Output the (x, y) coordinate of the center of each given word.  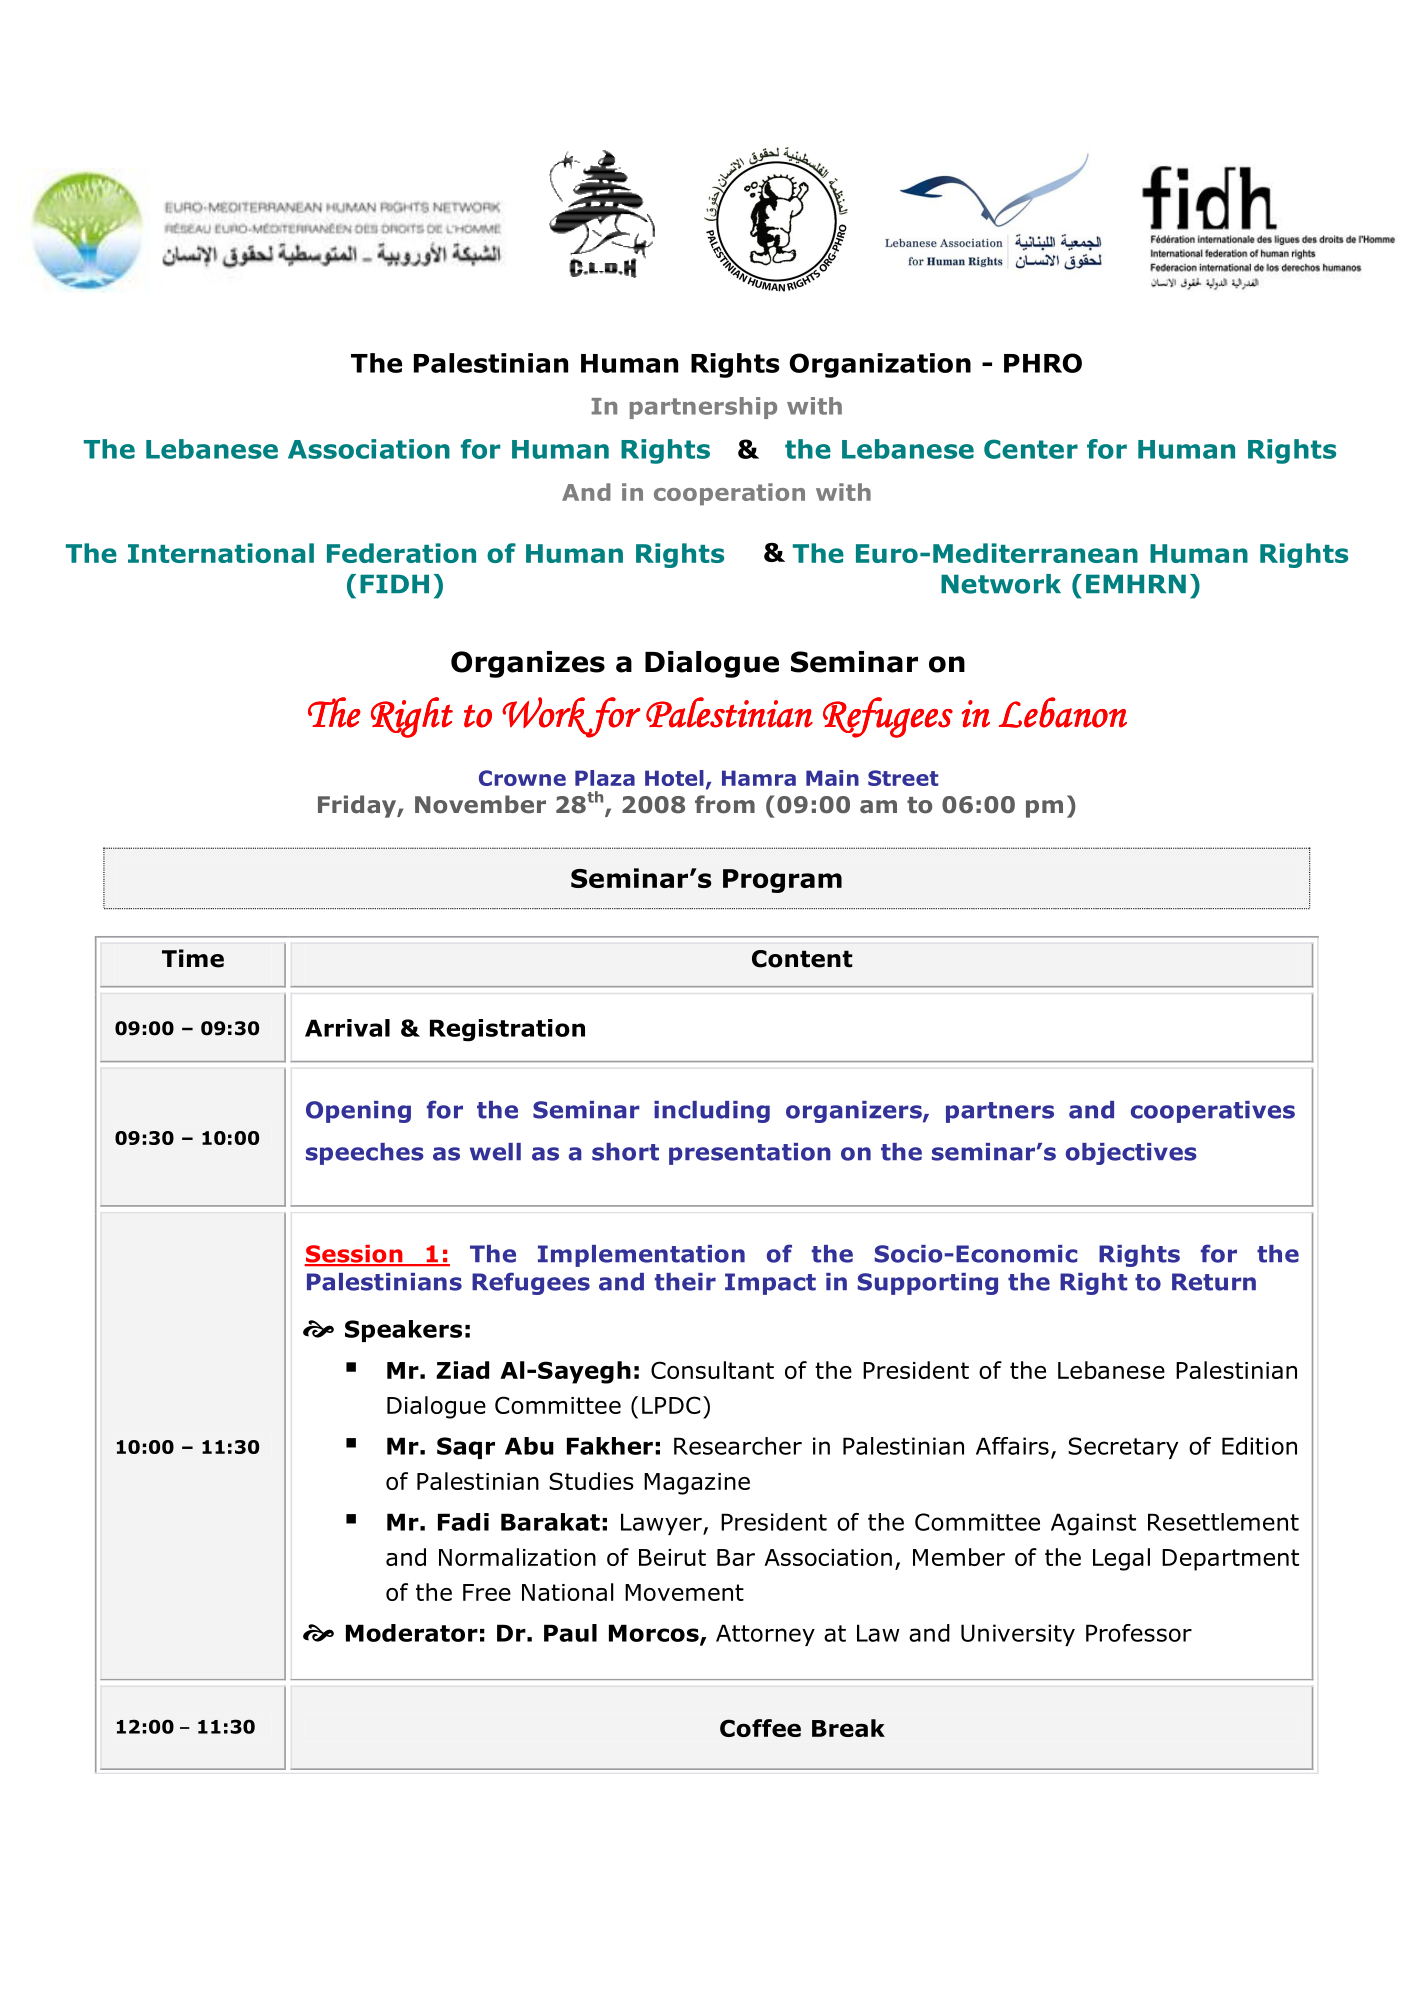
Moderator (412, 1633)
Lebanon (1063, 712)
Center (1031, 449)
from (725, 804)
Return (1214, 1282)
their (685, 1282)
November (480, 804)
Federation (401, 553)
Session (354, 1255)
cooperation (729, 494)
